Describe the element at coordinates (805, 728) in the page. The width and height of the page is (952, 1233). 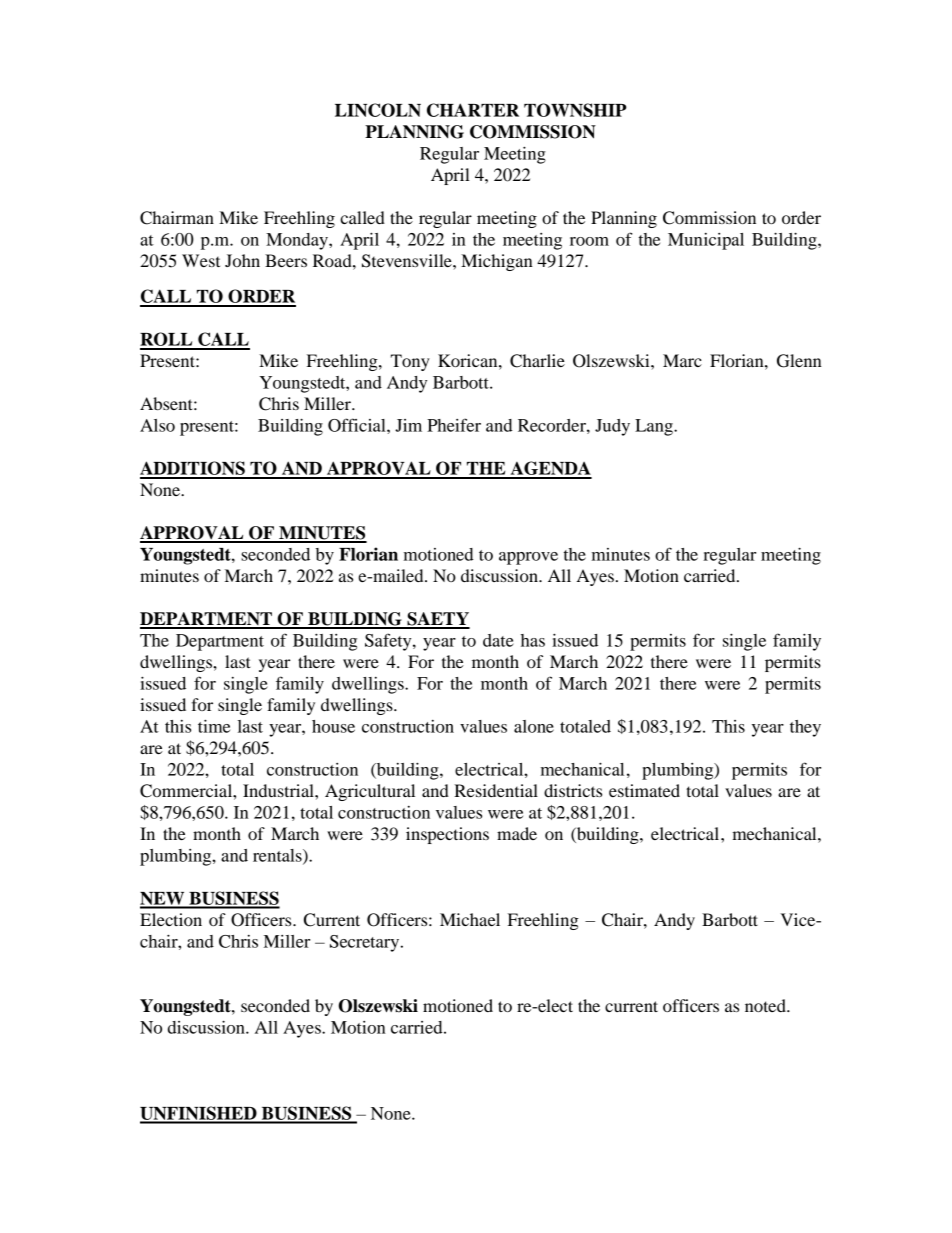
I see `they` at that location.
